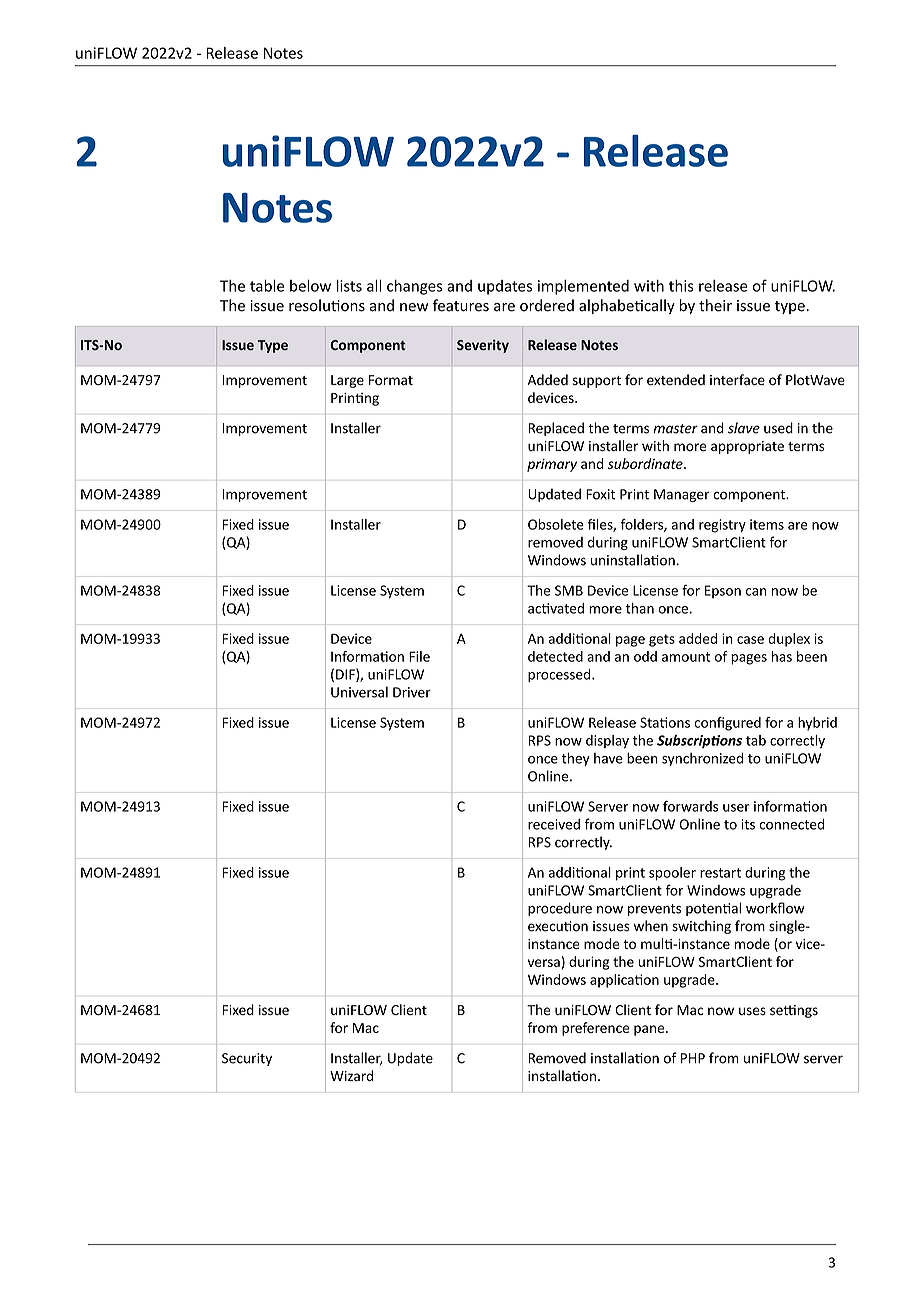 The image size is (924, 1308). I want to click on ordered, so click(547, 305).
